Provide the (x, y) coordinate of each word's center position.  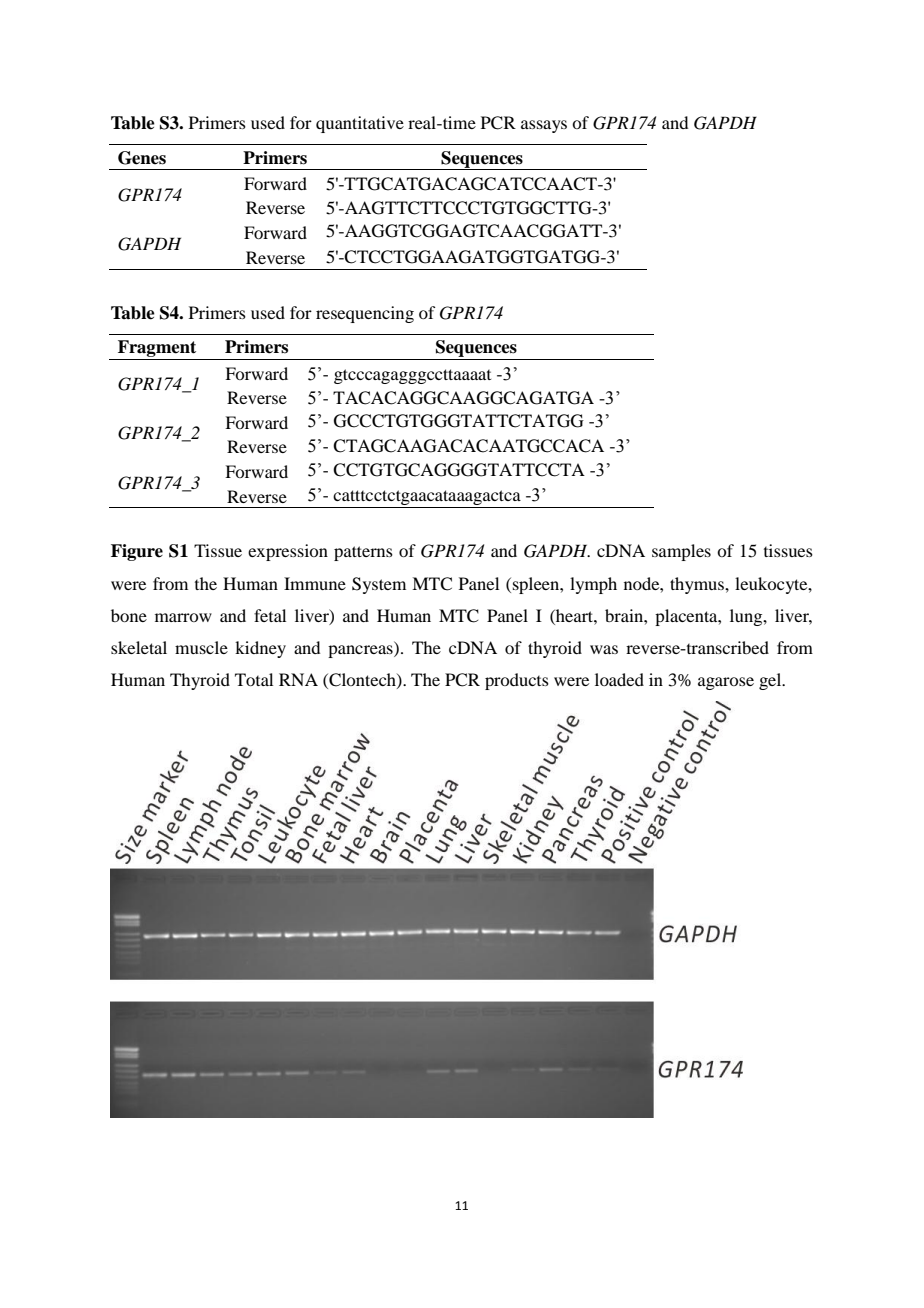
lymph (593, 585)
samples (681, 552)
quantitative (360, 124)
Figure (137, 552)
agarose (726, 683)
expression (288, 552)
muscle (201, 647)
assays (544, 126)
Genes (142, 158)
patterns (363, 553)
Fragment (157, 350)
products (517, 681)
